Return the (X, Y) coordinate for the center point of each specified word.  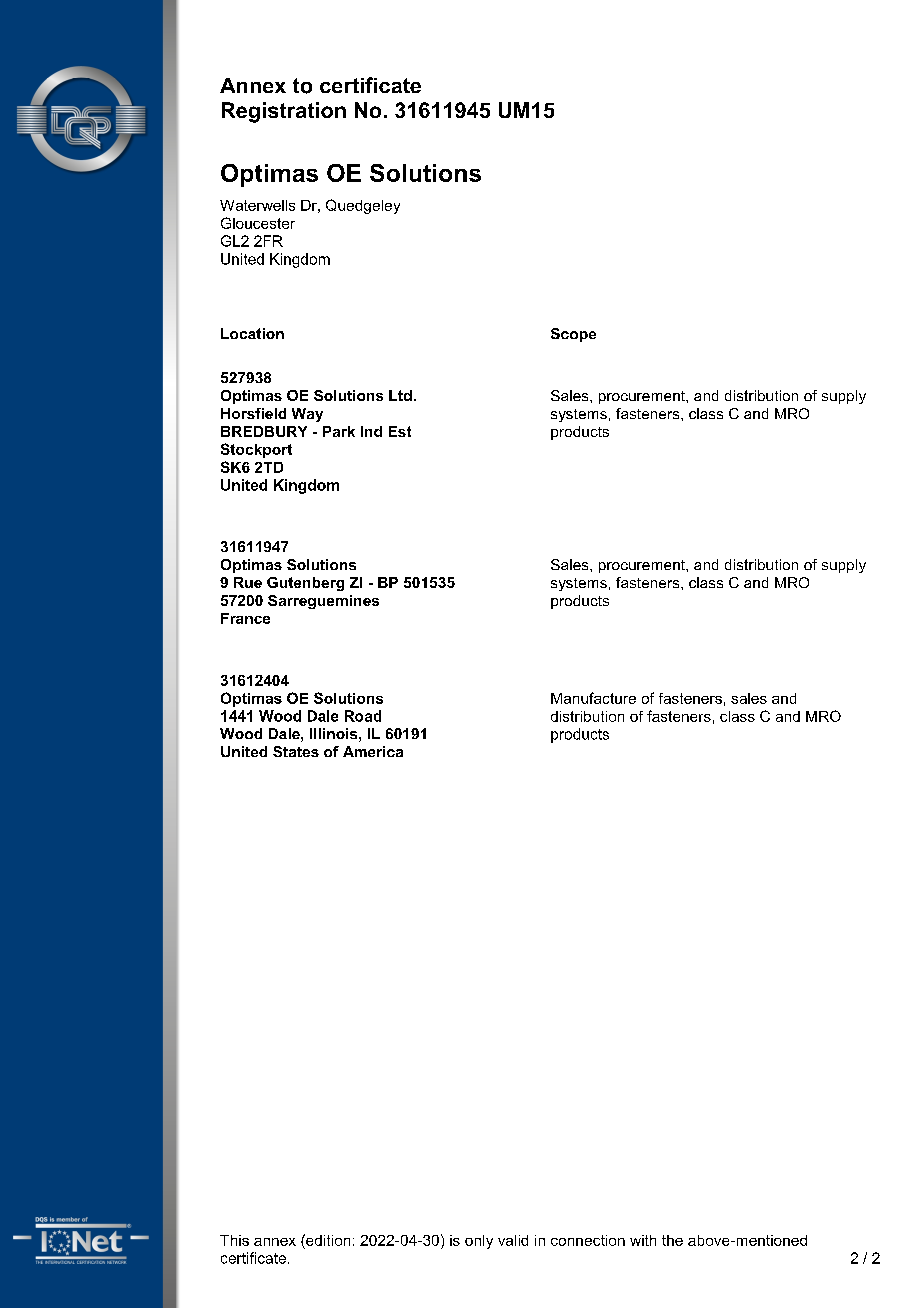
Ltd (400, 395)
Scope (573, 335)
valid (513, 1240)
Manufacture (593, 698)
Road (363, 716)
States (296, 751)
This (234, 1240)
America (373, 751)
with (643, 1240)
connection (588, 1240)
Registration (284, 112)
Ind (371, 431)
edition (327, 1240)
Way (307, 415)
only (479, 1242)
